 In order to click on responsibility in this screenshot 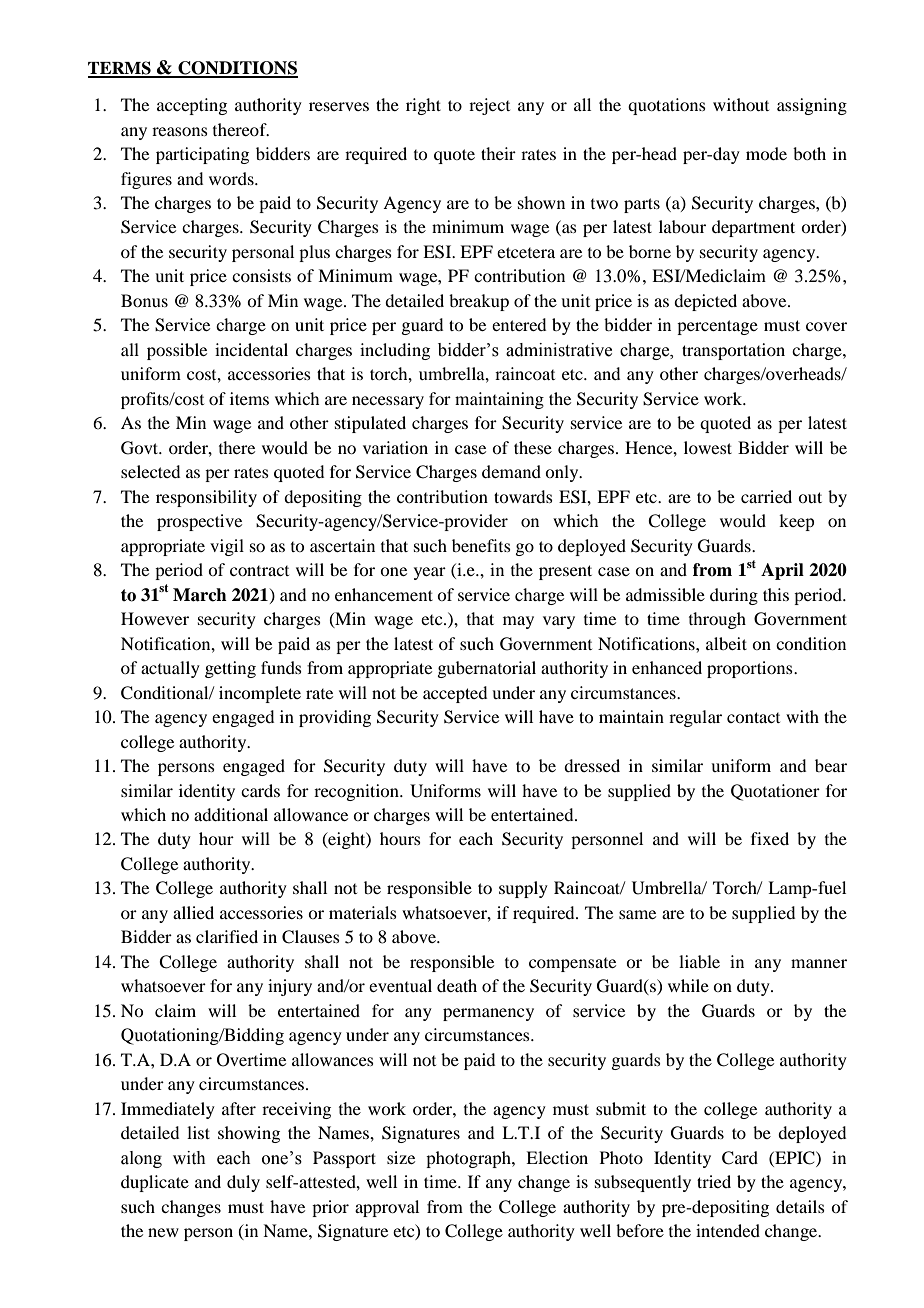, I will do `click(206, 498)`.
